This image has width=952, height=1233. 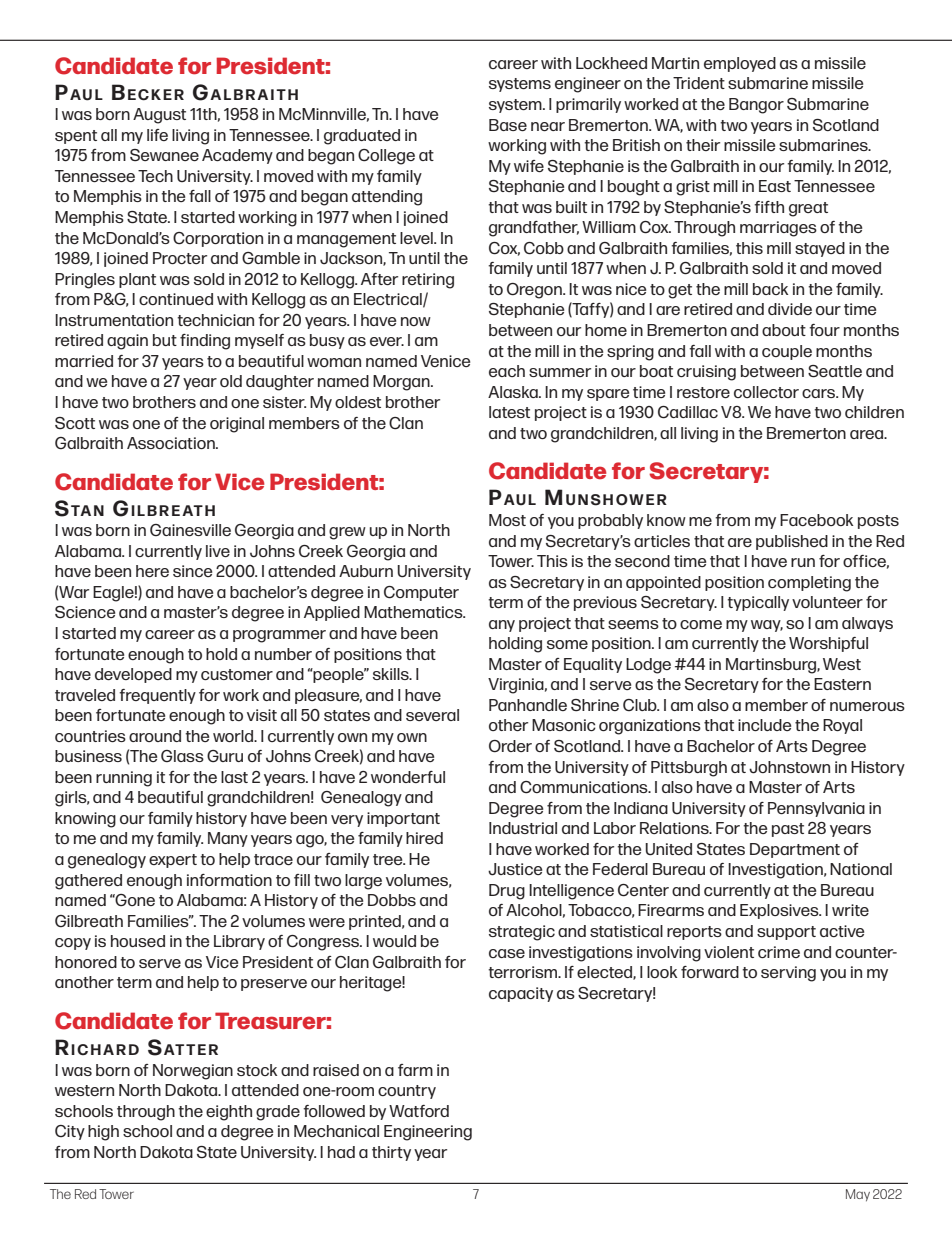 What do you see at coordinates (507, 371) in the image?
I see `each` at bounding box center [507, 371].
